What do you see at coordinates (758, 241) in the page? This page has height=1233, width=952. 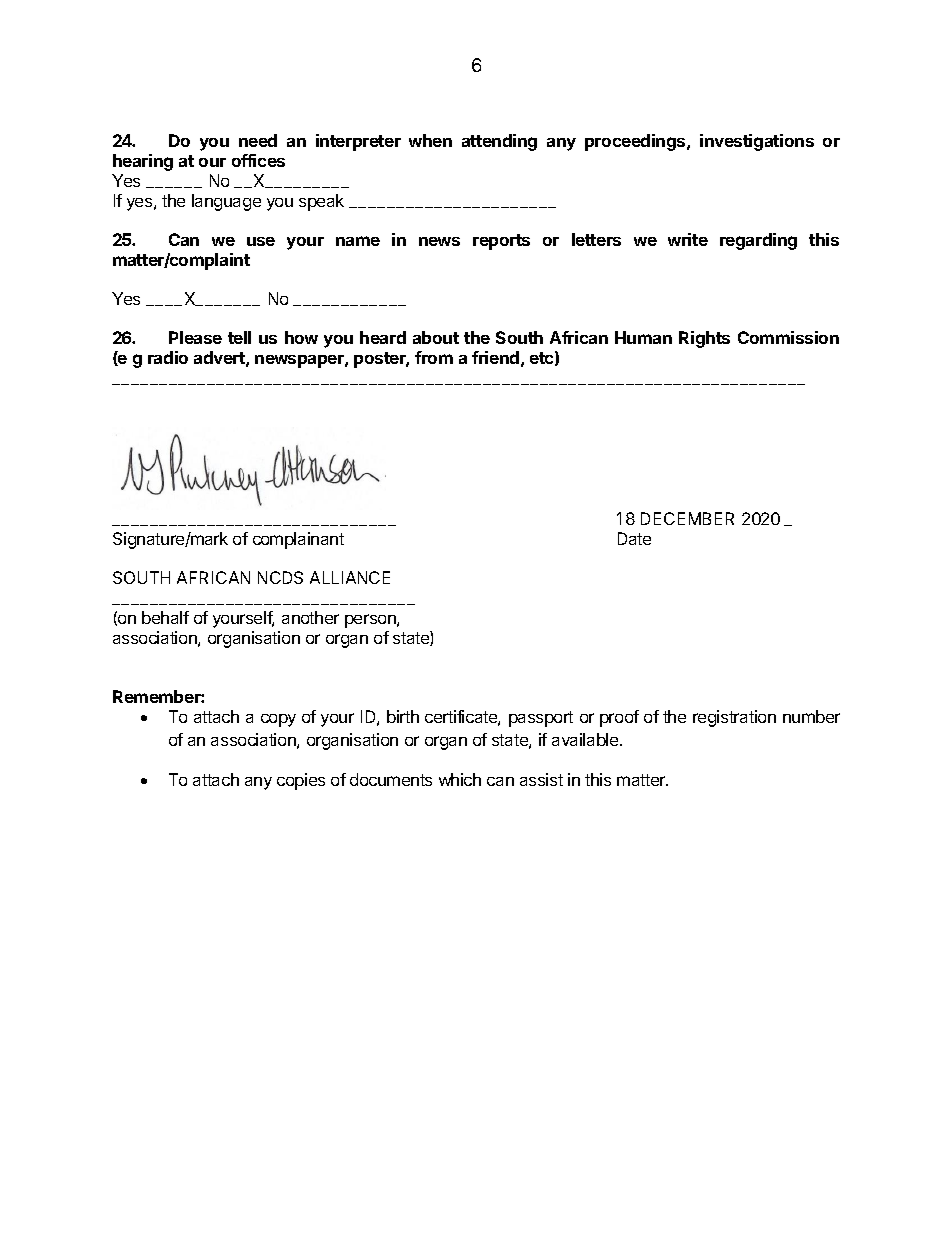 I see `regarding` at bounding box center [758, 241].
